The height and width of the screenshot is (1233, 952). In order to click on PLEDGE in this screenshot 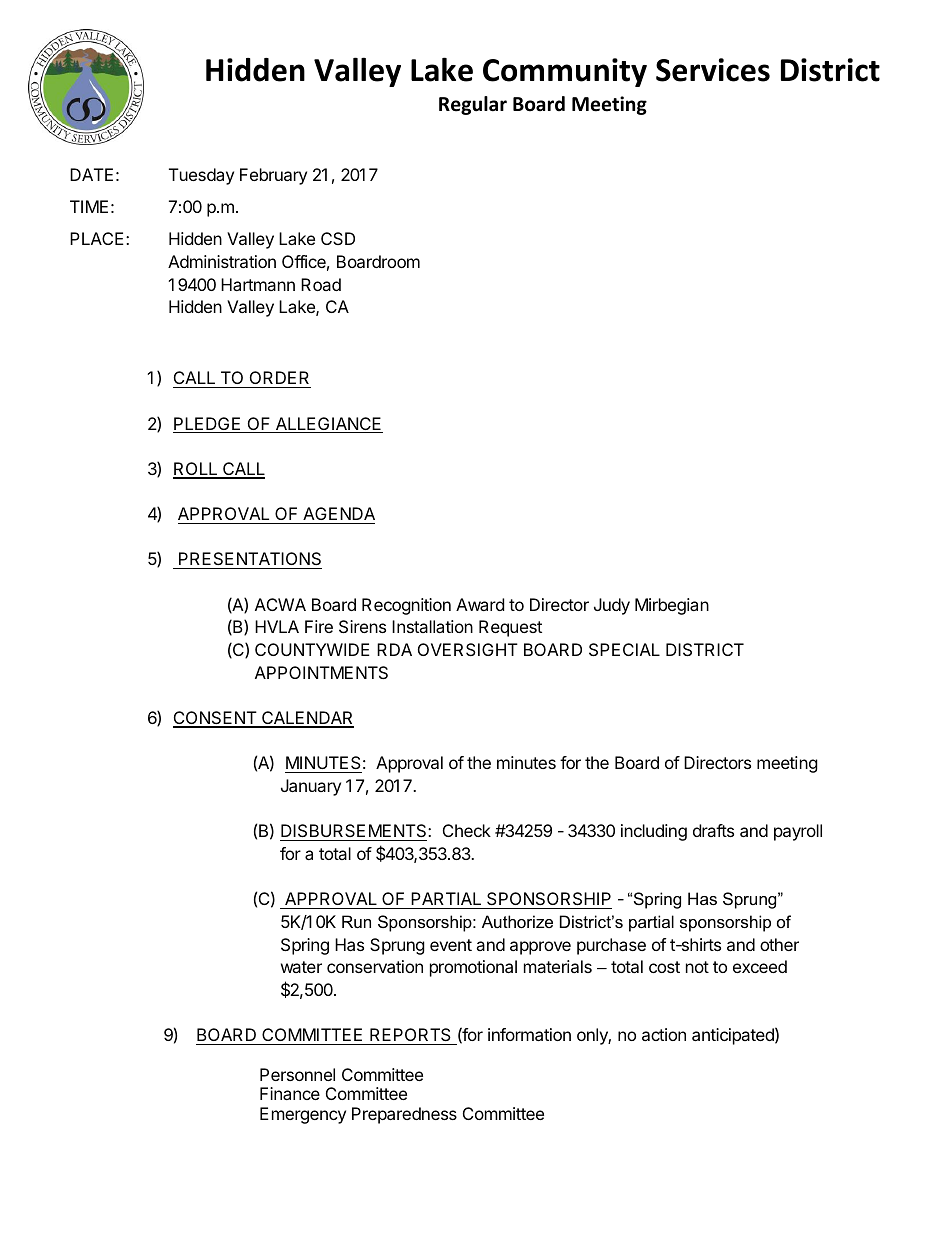, I will do `click(208, 425)`.
